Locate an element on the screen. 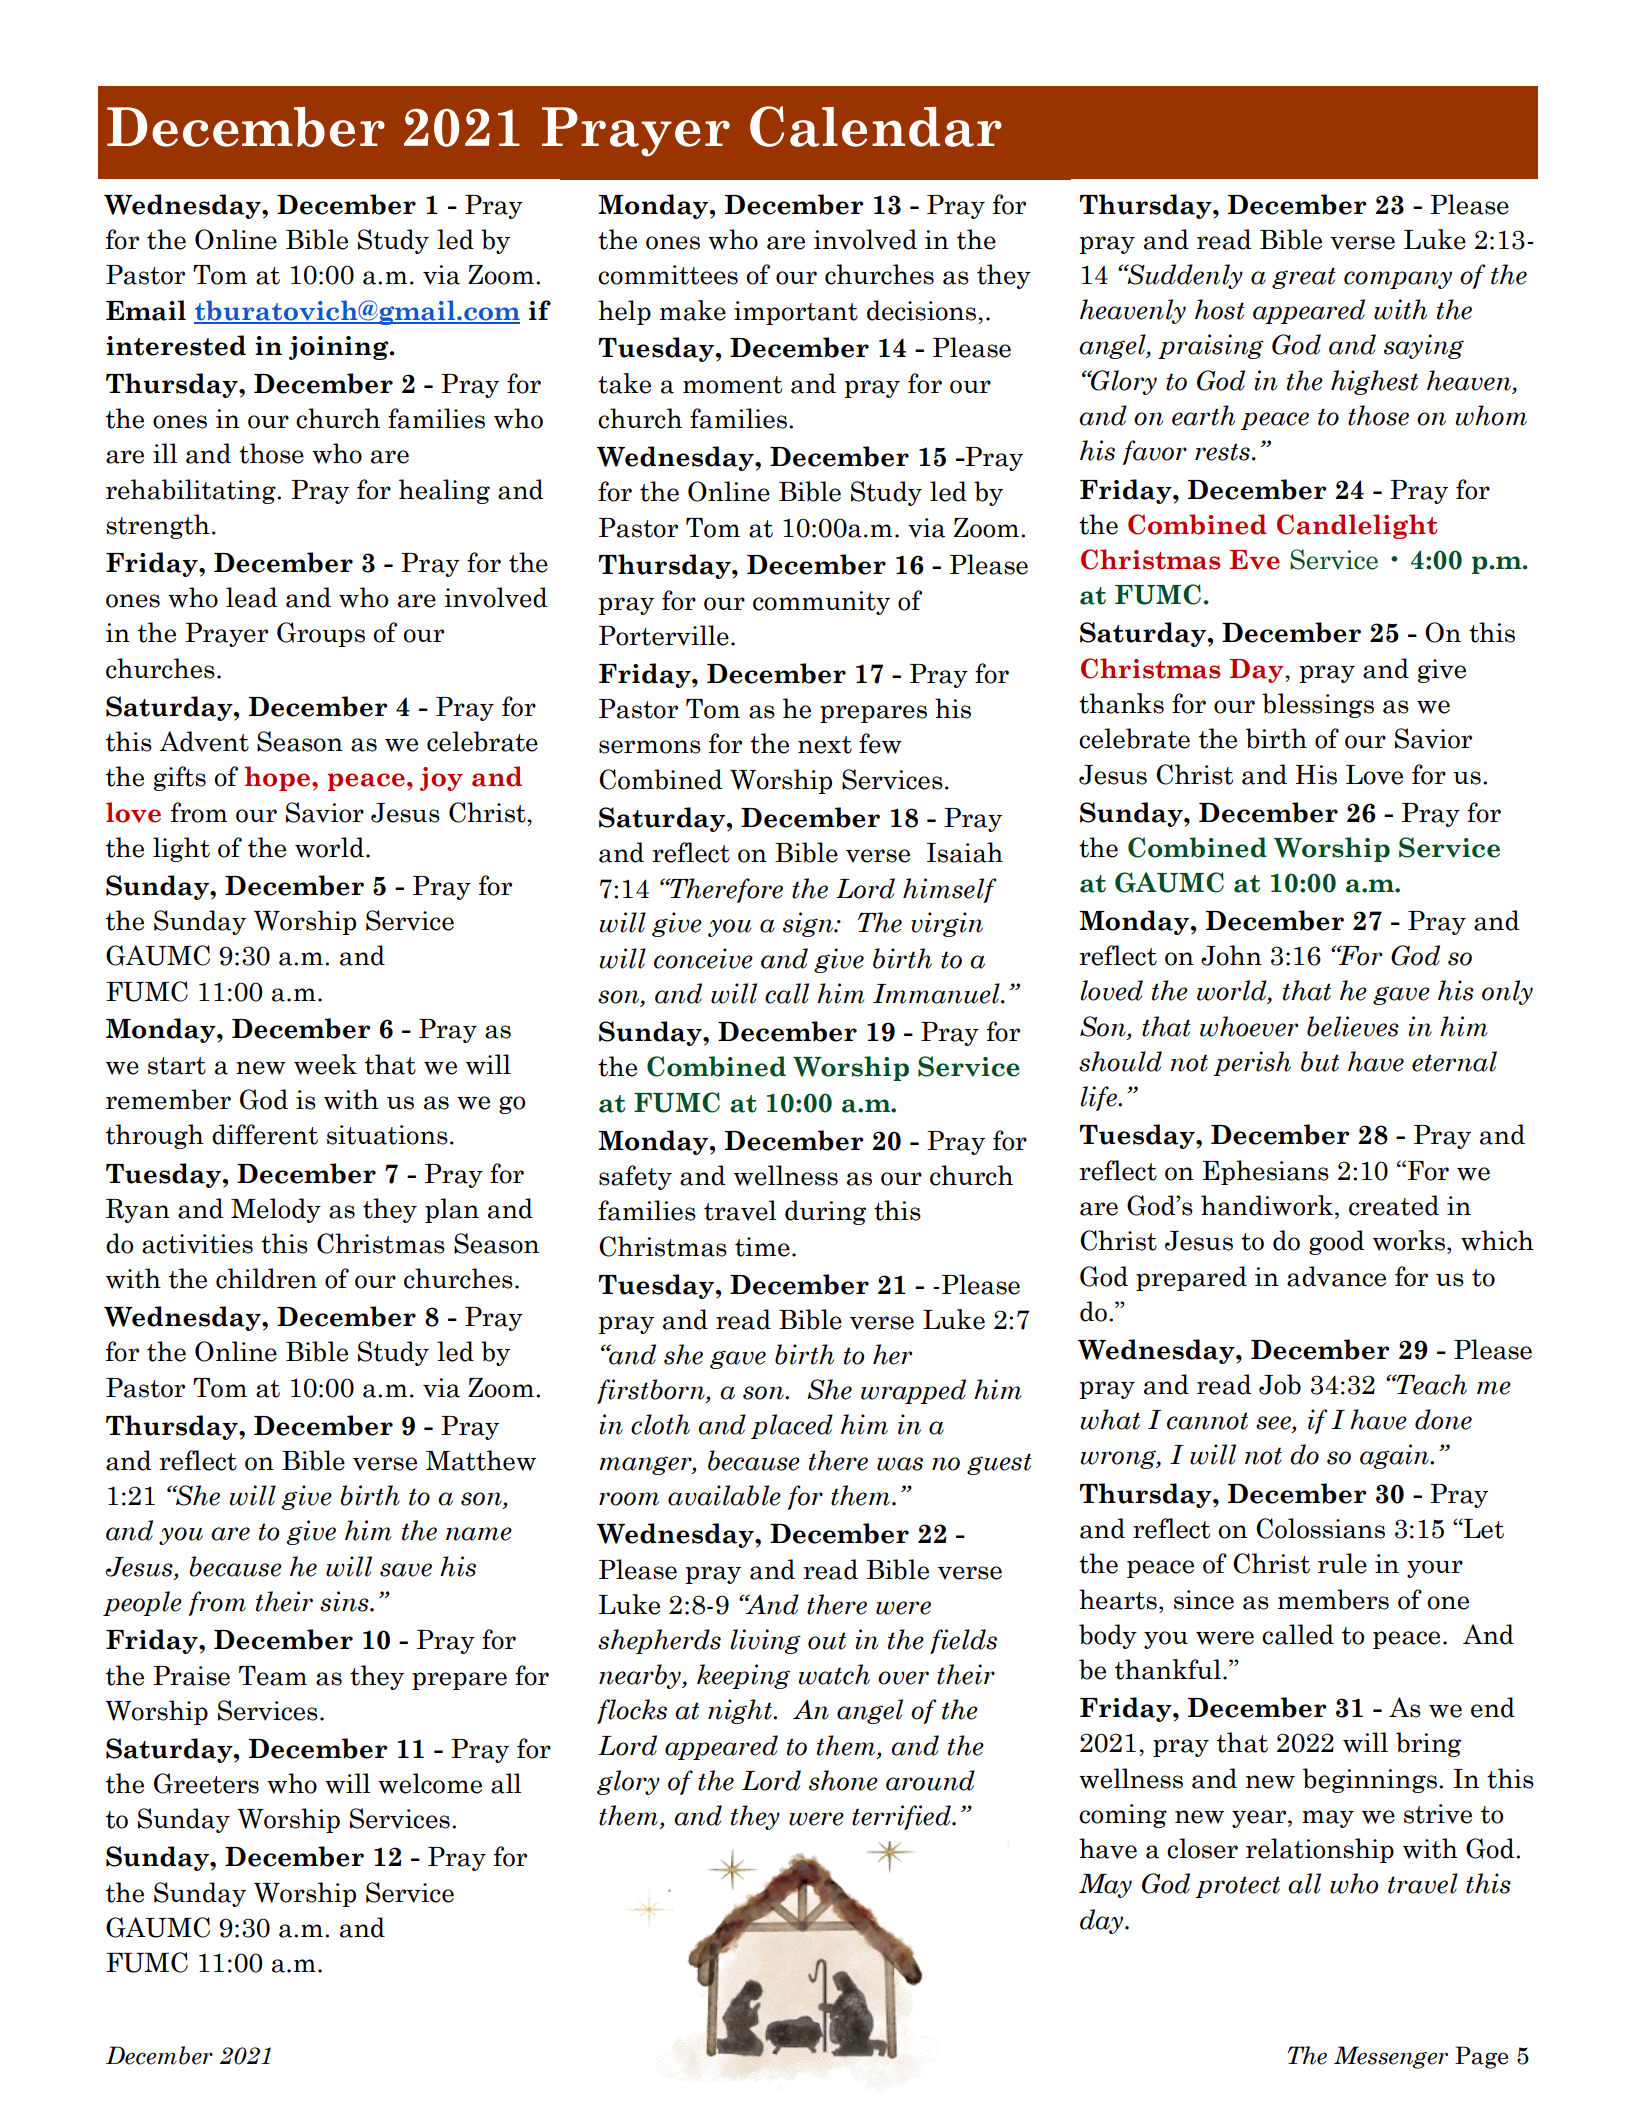 Image resolution: width=1633 pixels, height=2113 pixels. saying is located at coordinates (1424, 346).
